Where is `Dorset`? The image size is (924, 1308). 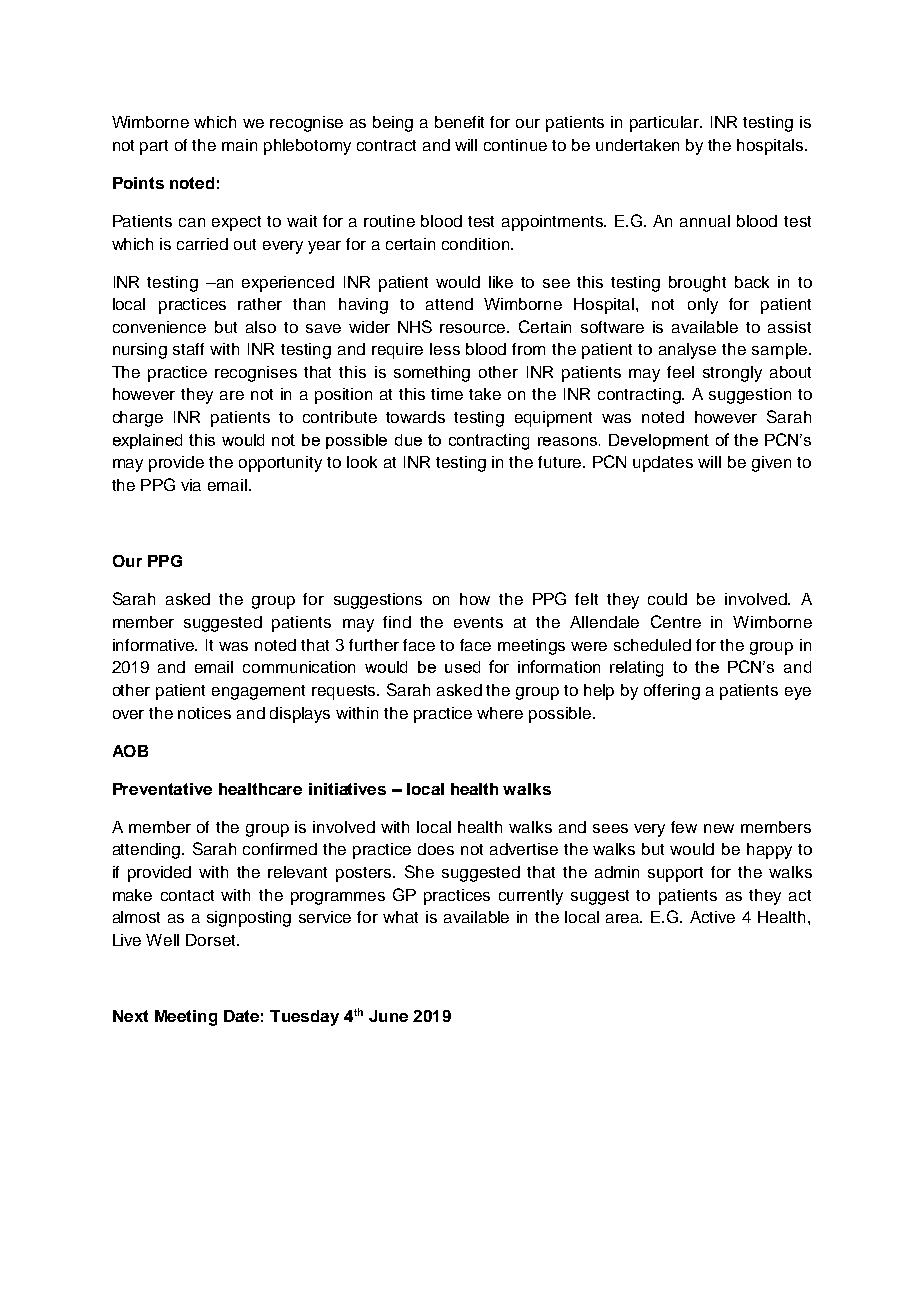
Dorset is located at coordinates (212, 940).
